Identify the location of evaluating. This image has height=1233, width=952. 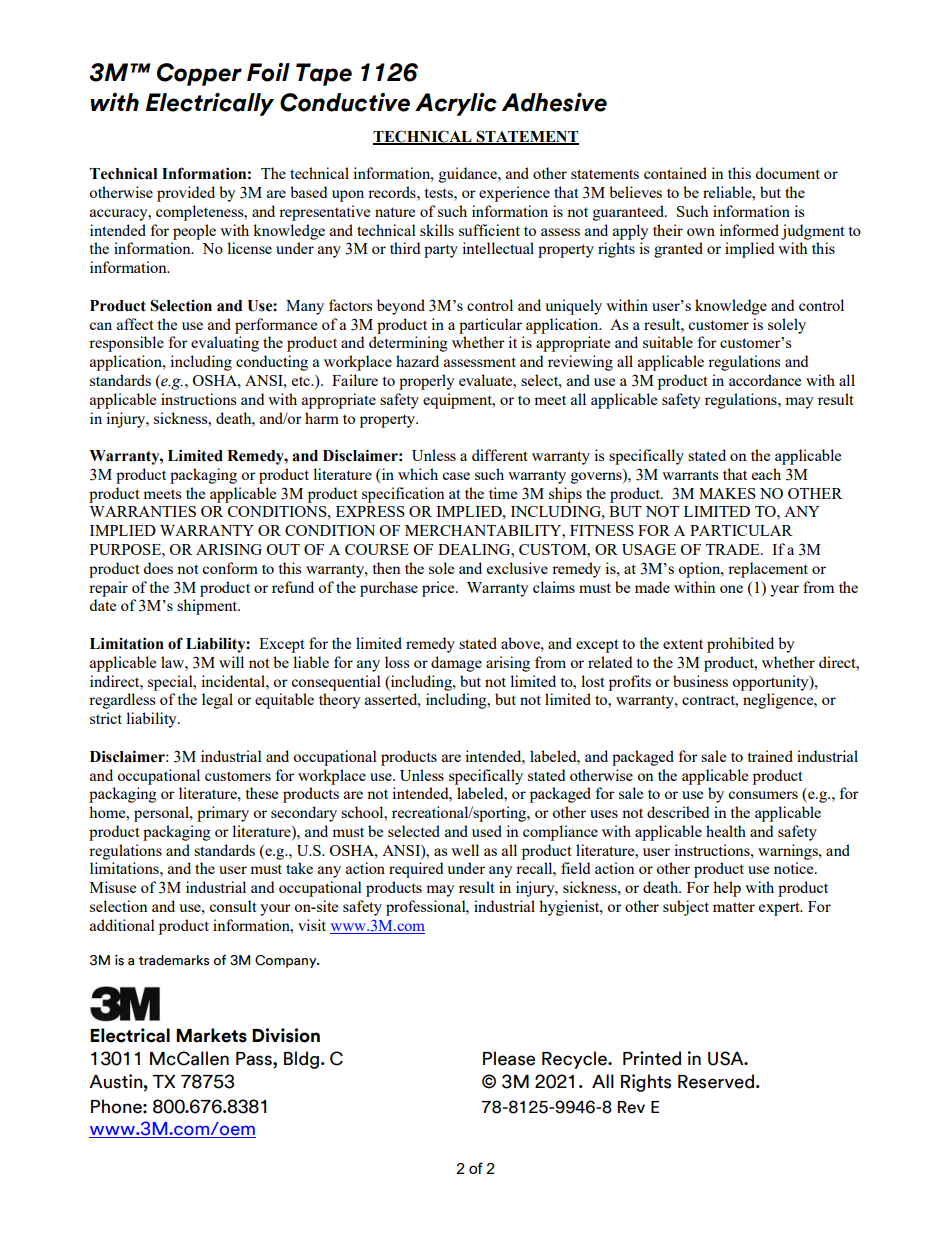
(225, 344).
